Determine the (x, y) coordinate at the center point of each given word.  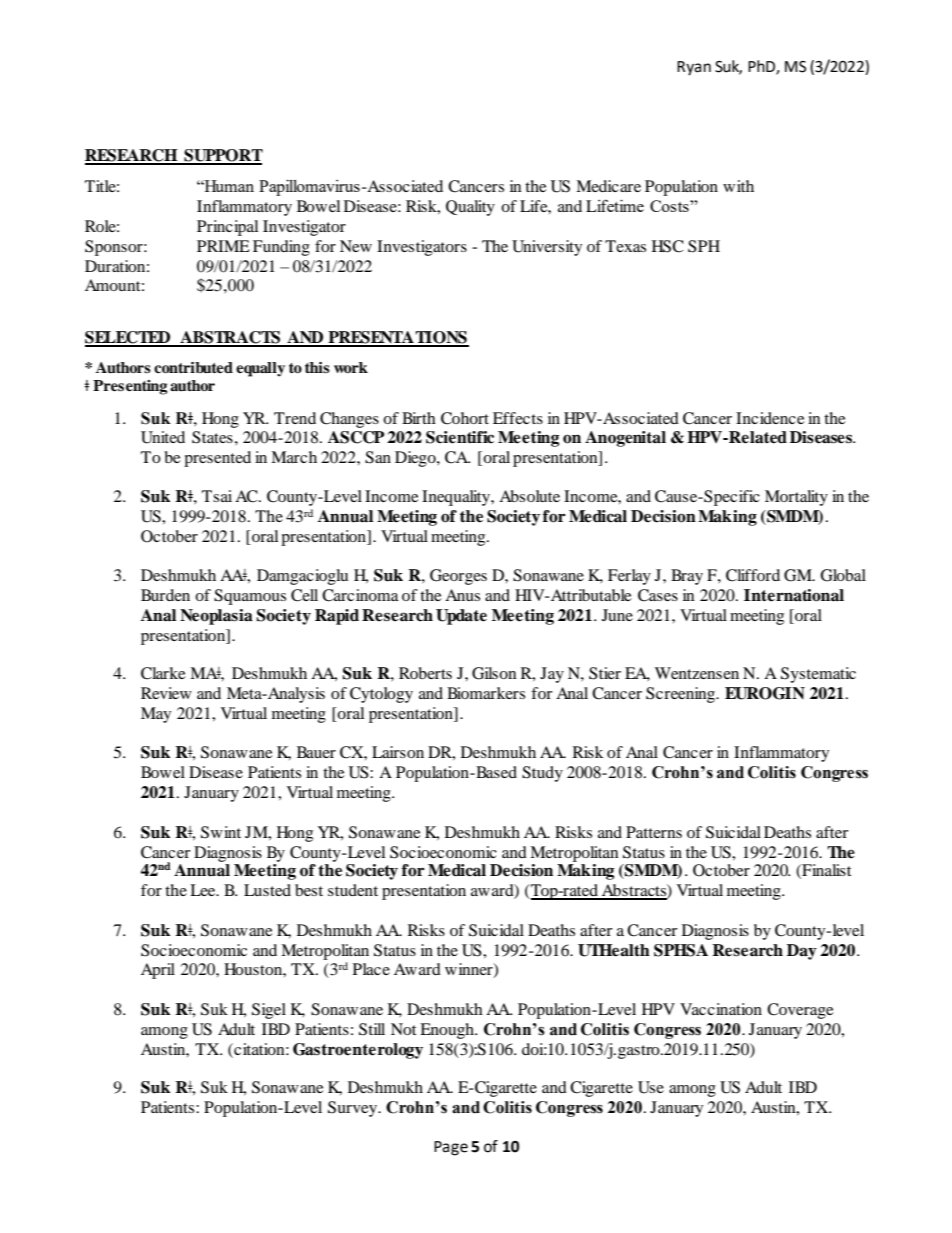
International (794, 595)
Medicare (608, 186)
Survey (353, 1109)
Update (461, 617)
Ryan (694, 68)
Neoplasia (216, 617)
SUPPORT (222, 156)
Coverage (800, 1011)
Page (451, 1148)
